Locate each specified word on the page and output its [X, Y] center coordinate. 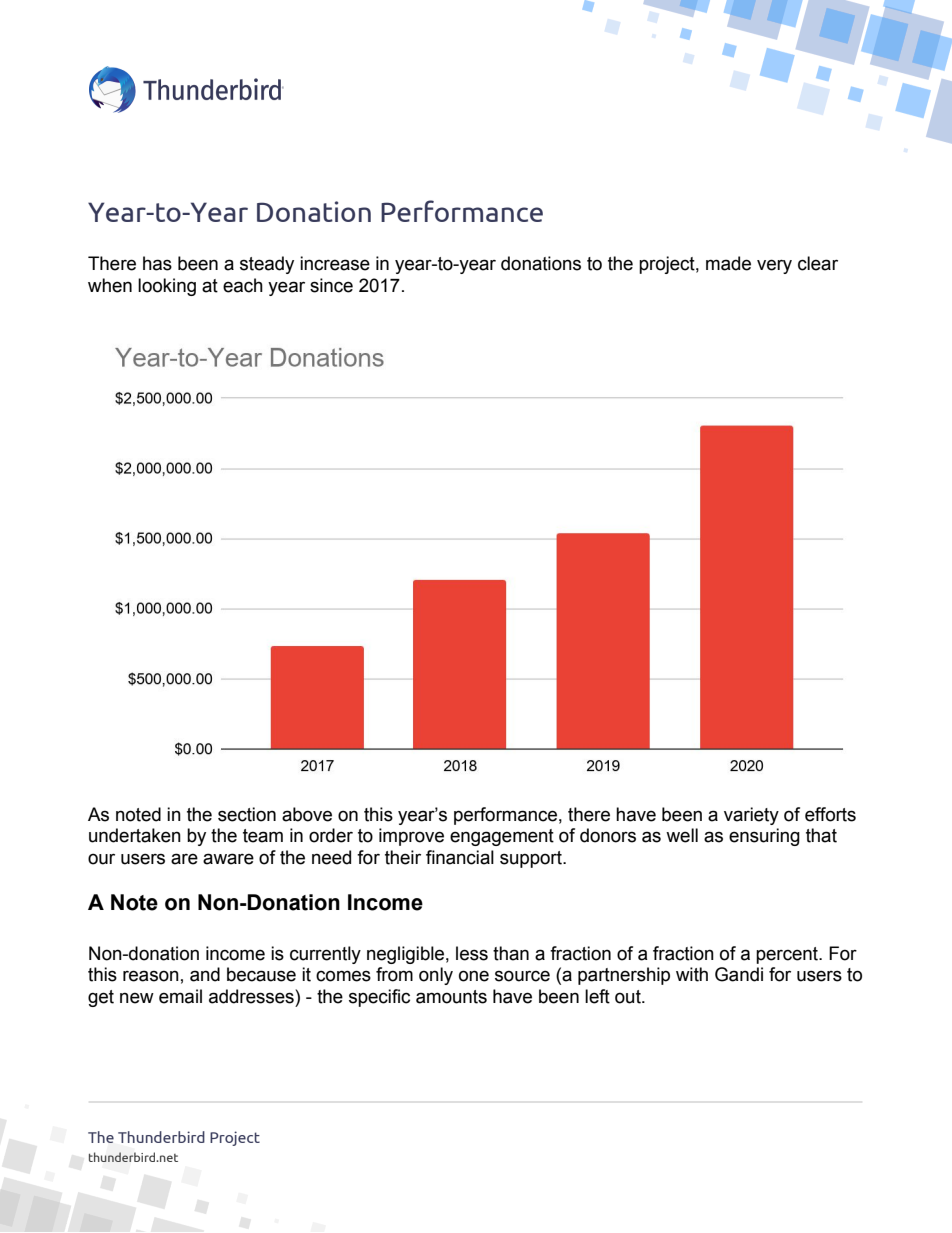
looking [167, 287]
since [331, 285]
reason [151, 976]
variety [751, 816]
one [474, 976]
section [247, 814]
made [728, 263]
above [307, 814]
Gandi [739, 974]
